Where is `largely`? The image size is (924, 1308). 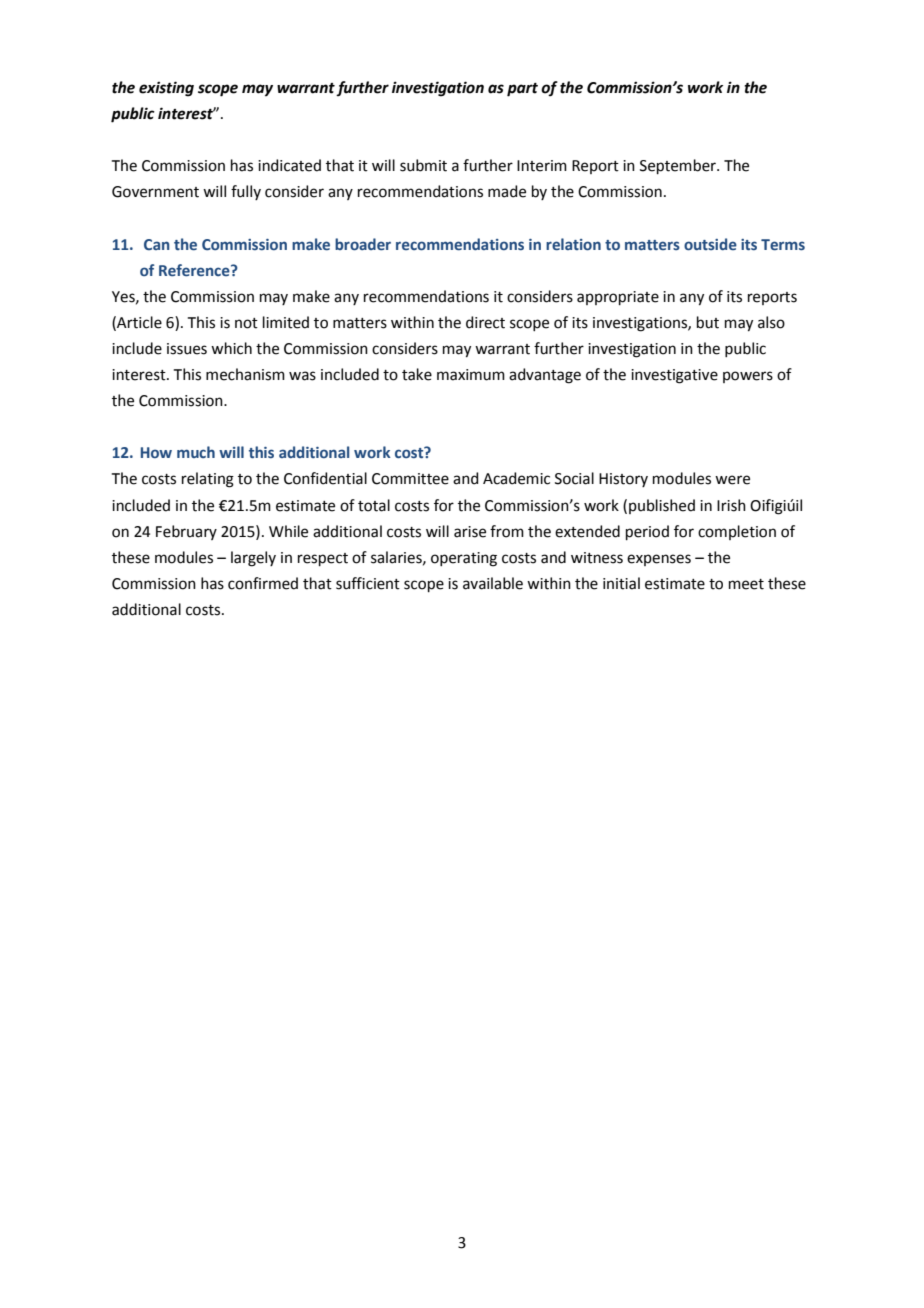 largely is located at coordinates (253, 559).
